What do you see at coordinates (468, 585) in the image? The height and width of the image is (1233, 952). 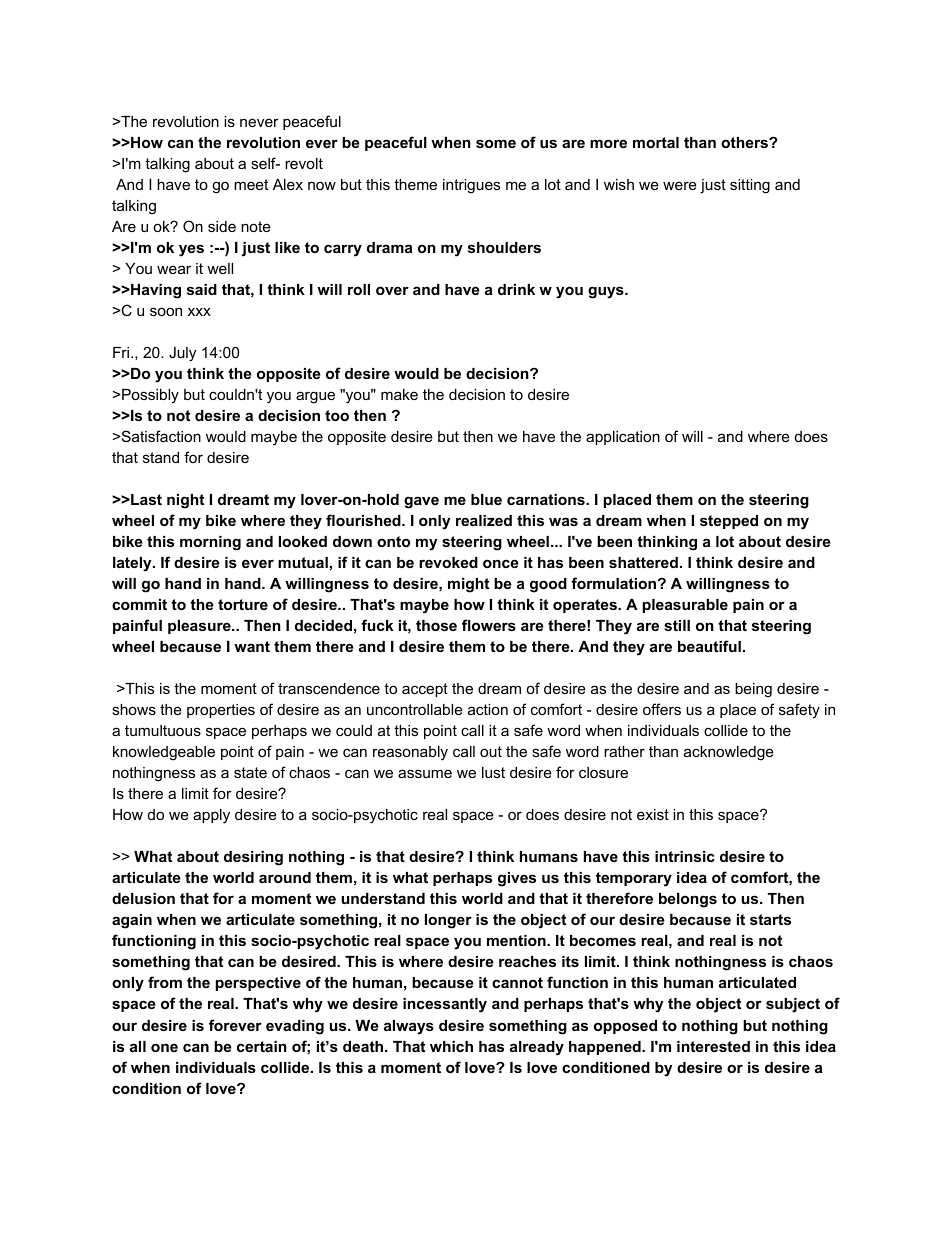 I see `might` at bounding box center [468, 585].
